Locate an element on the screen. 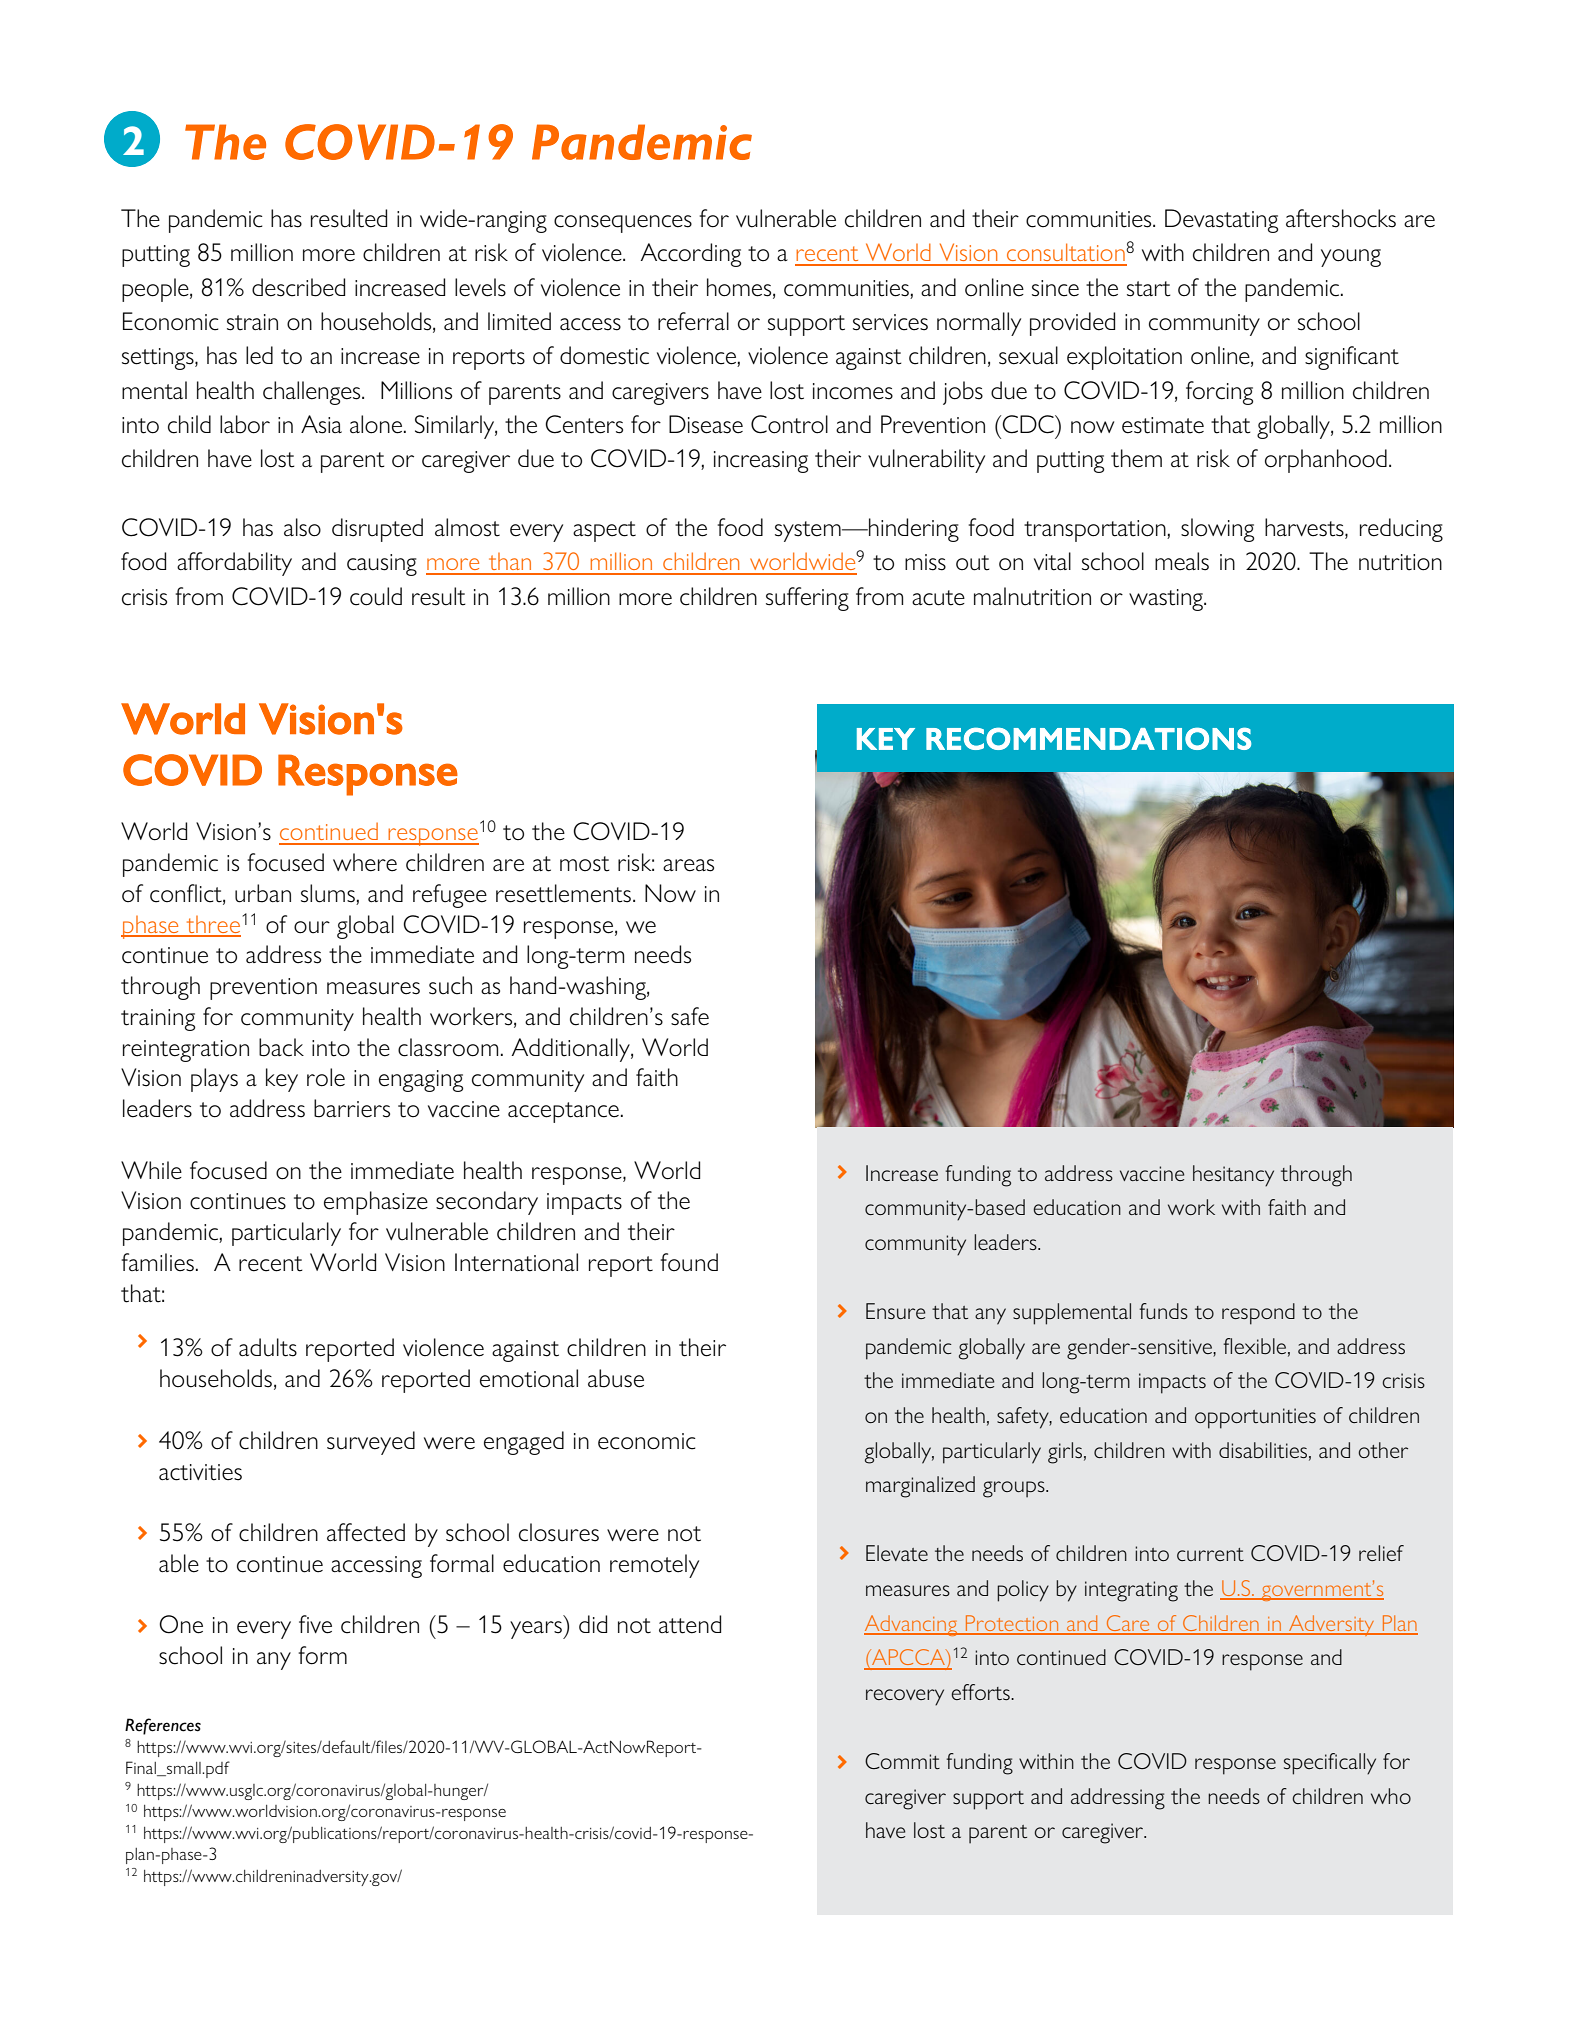  hesitancy is located at coordinates (1233, 1176).
